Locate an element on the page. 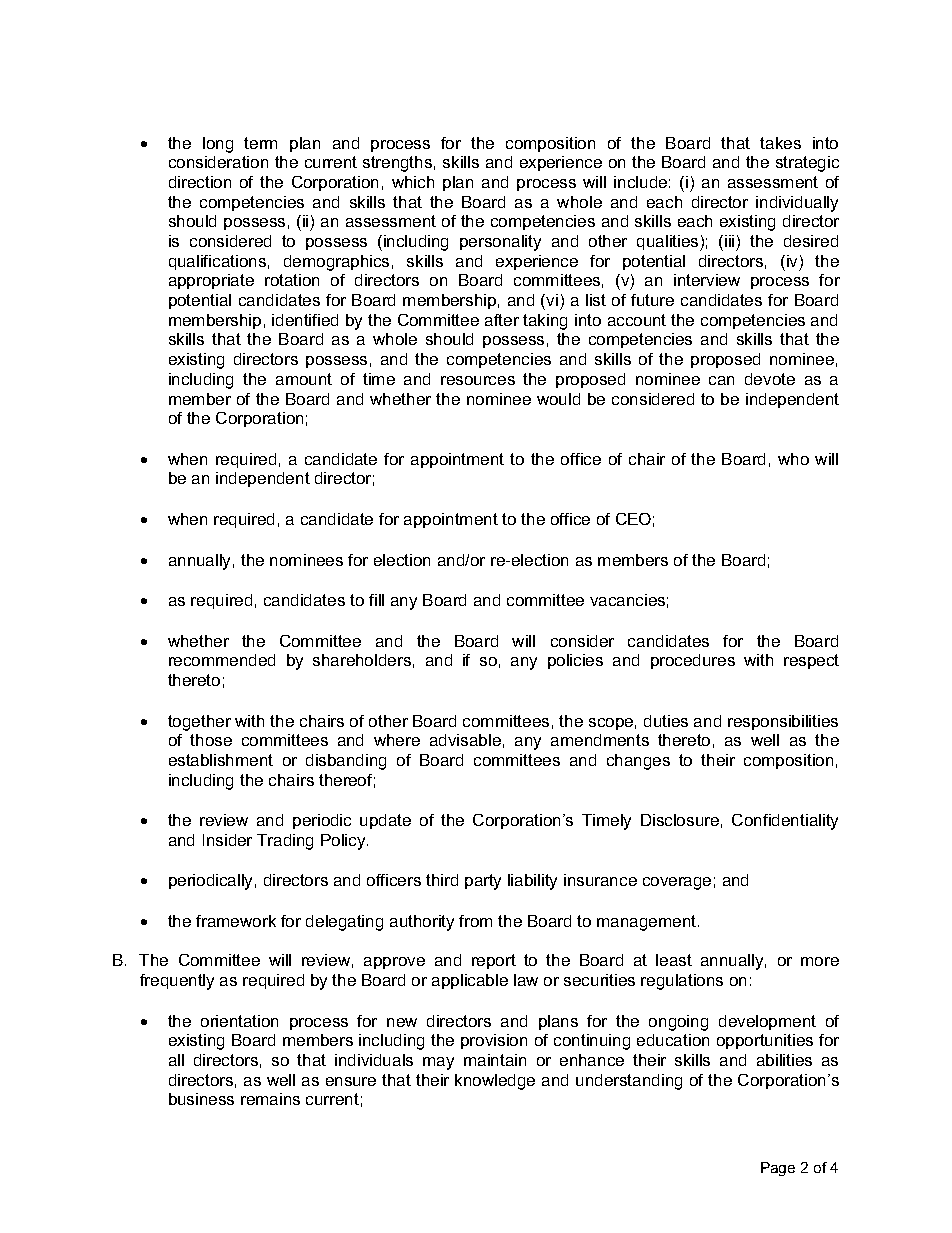  remains is located at coordinates (270, 1099).
